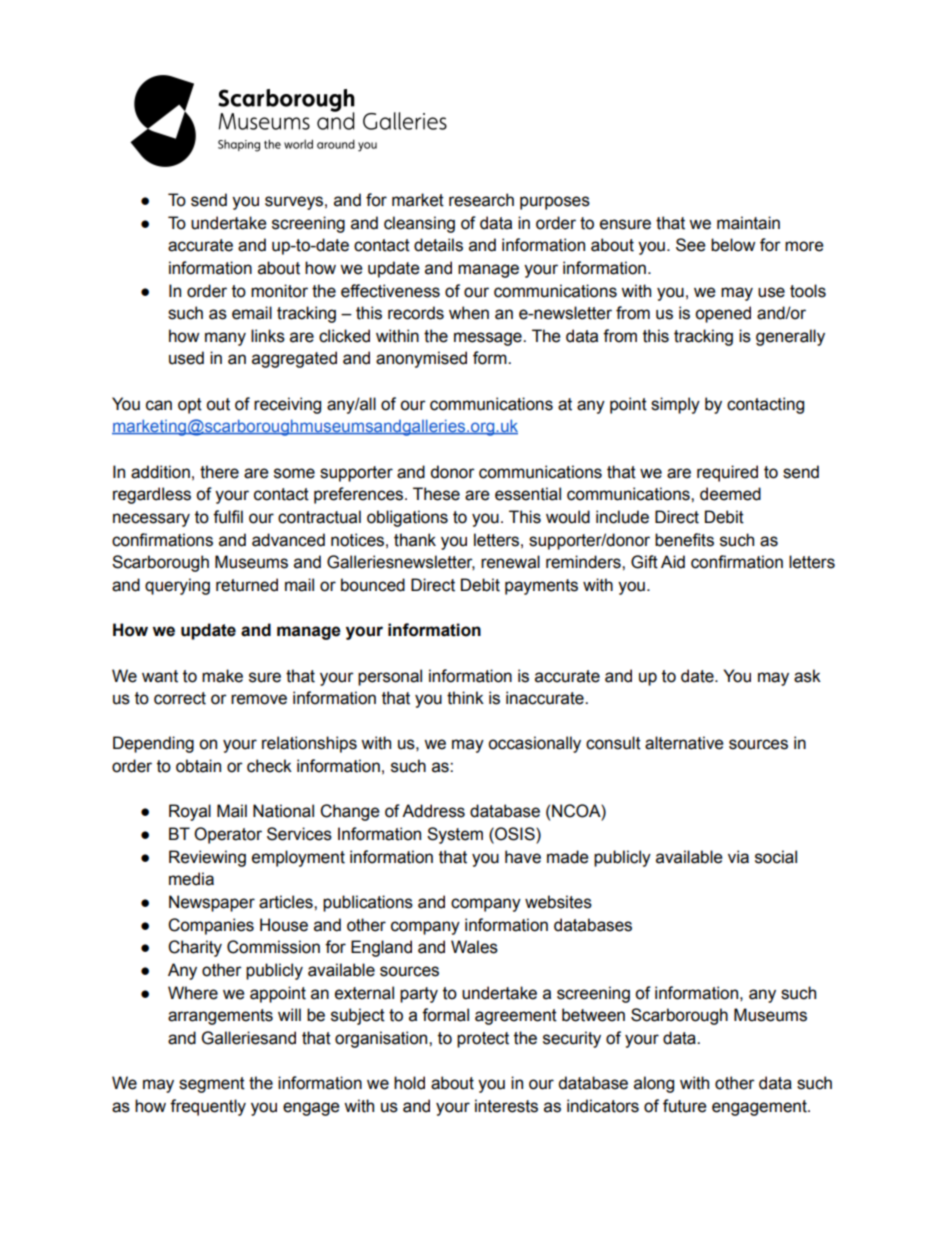  Describe the element at coordinates (685, 1106) in the screenshot. I see `future` at that location.
